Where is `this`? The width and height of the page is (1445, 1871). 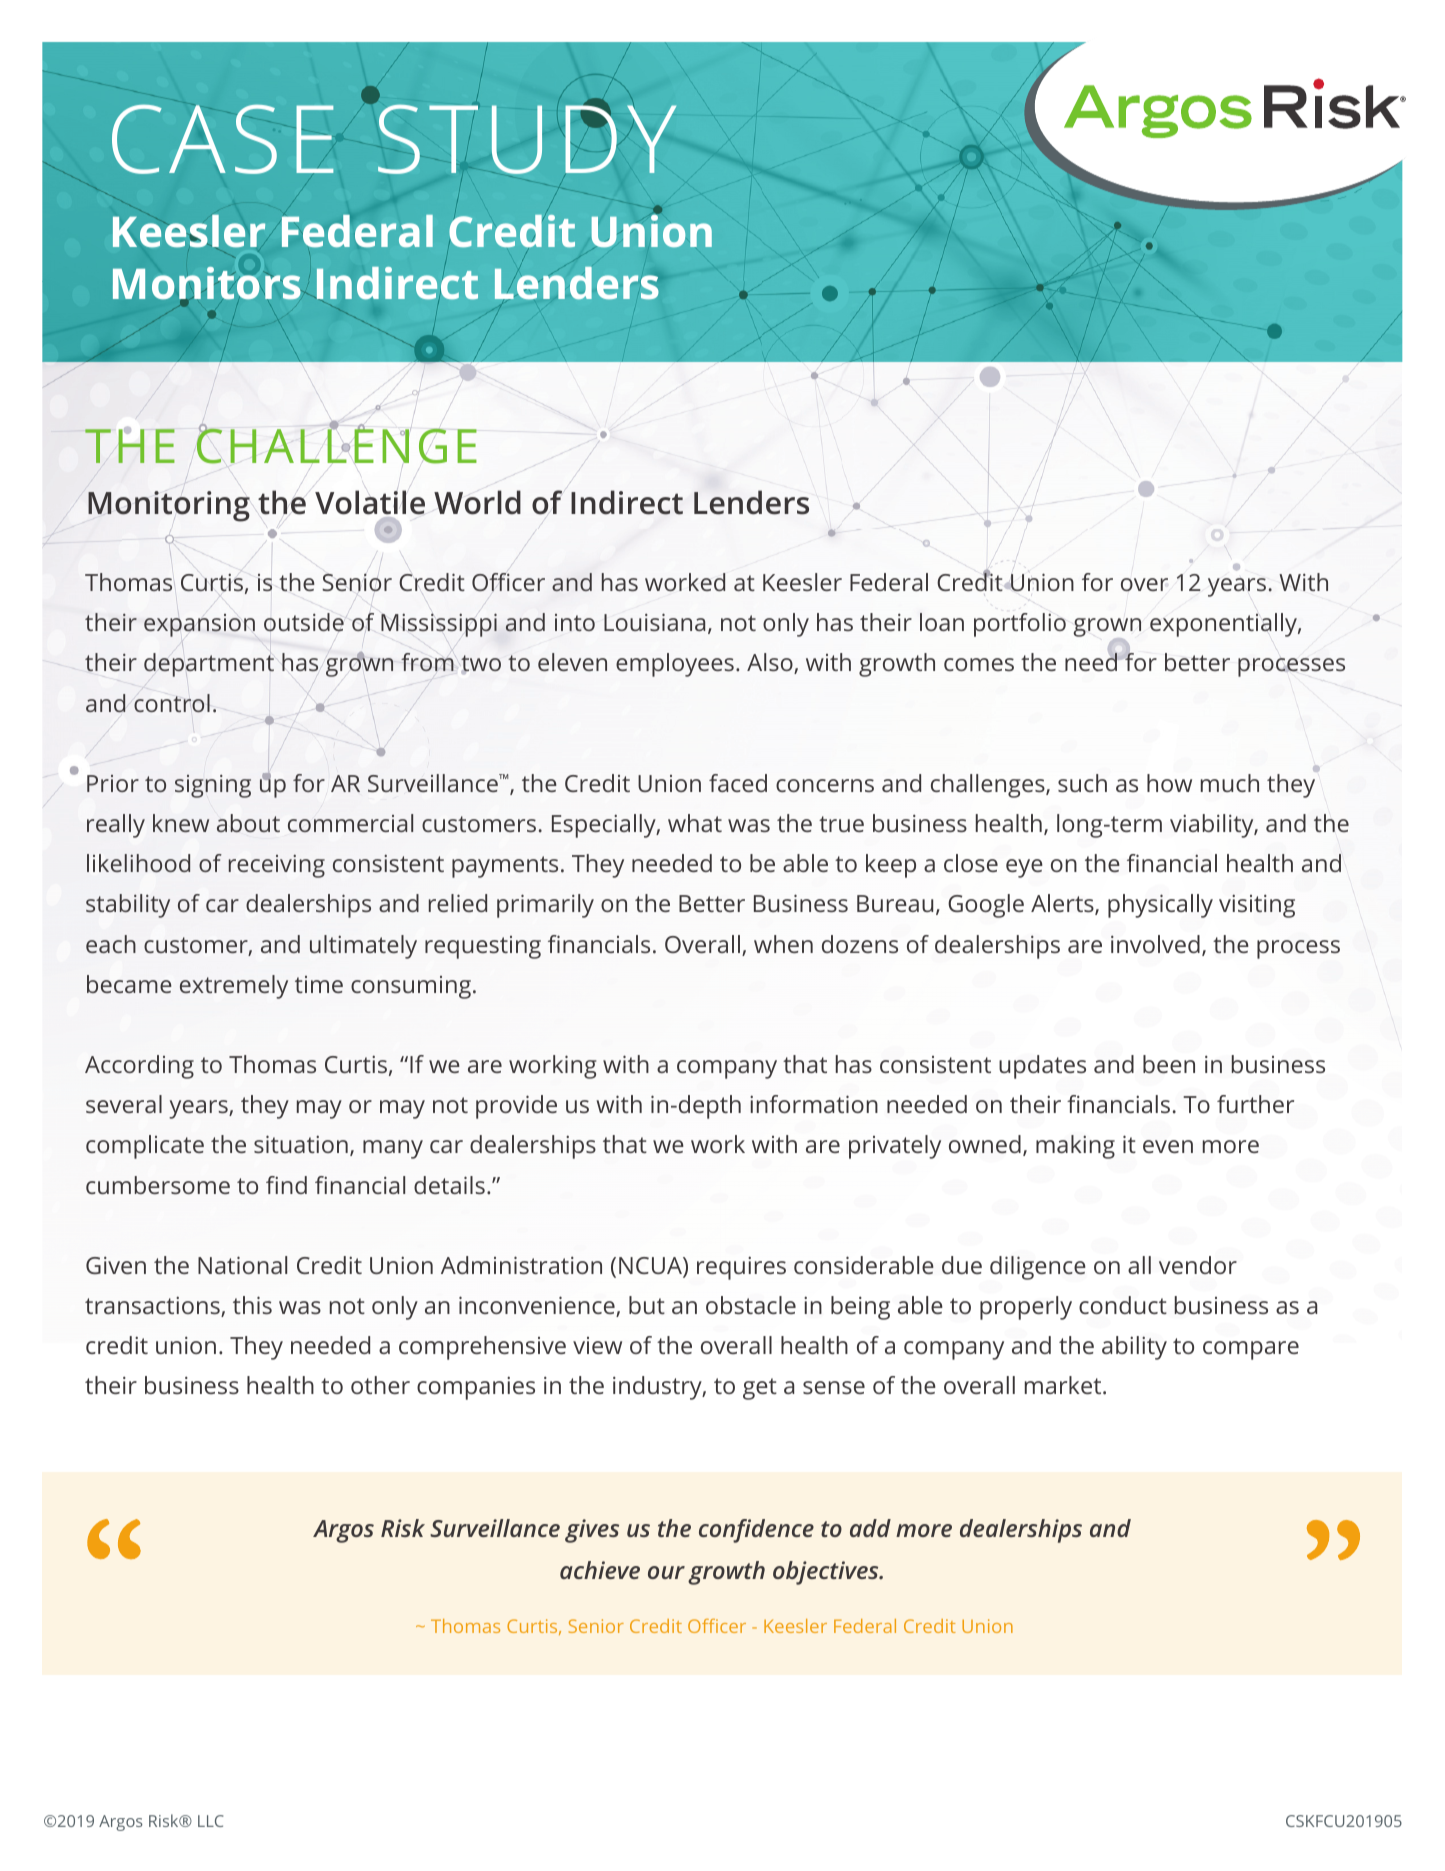 this is located at coordinates (252, 1305).
